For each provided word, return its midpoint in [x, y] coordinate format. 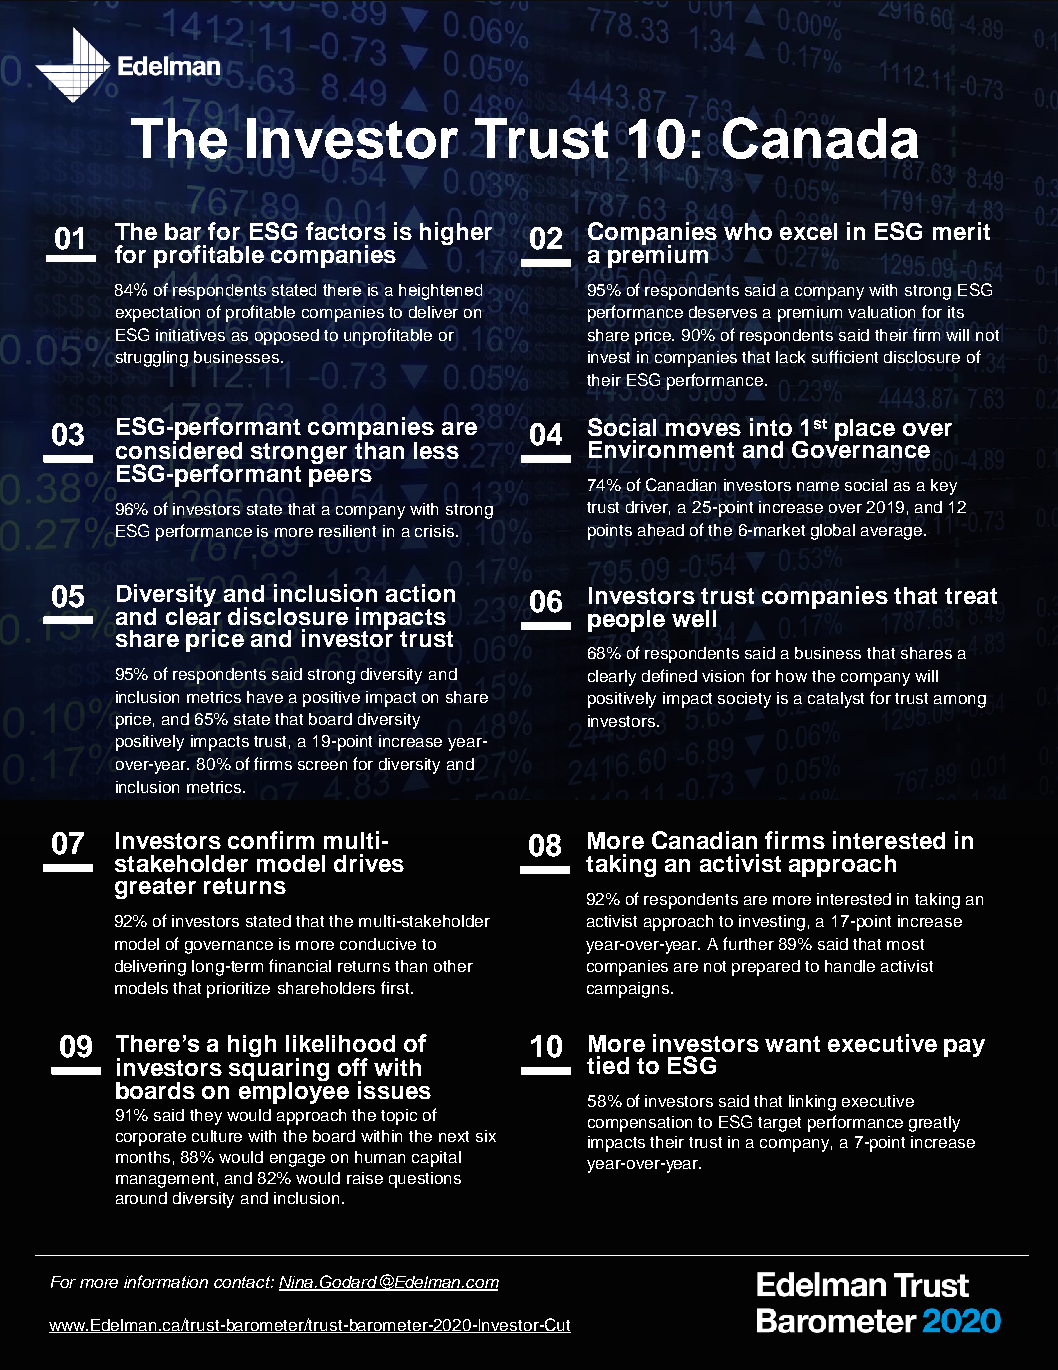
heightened [440, 292]
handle [850, 966]
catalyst [836, 700]
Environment [661, 449]
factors [346, 231]
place [865, 430]
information [166, 1281]
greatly [934, 1124]
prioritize [238, 990]
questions [425, 1180]
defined [669, 675]
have [265, 697]
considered [179, 449]
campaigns [629, 990]
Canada [820, 138]
